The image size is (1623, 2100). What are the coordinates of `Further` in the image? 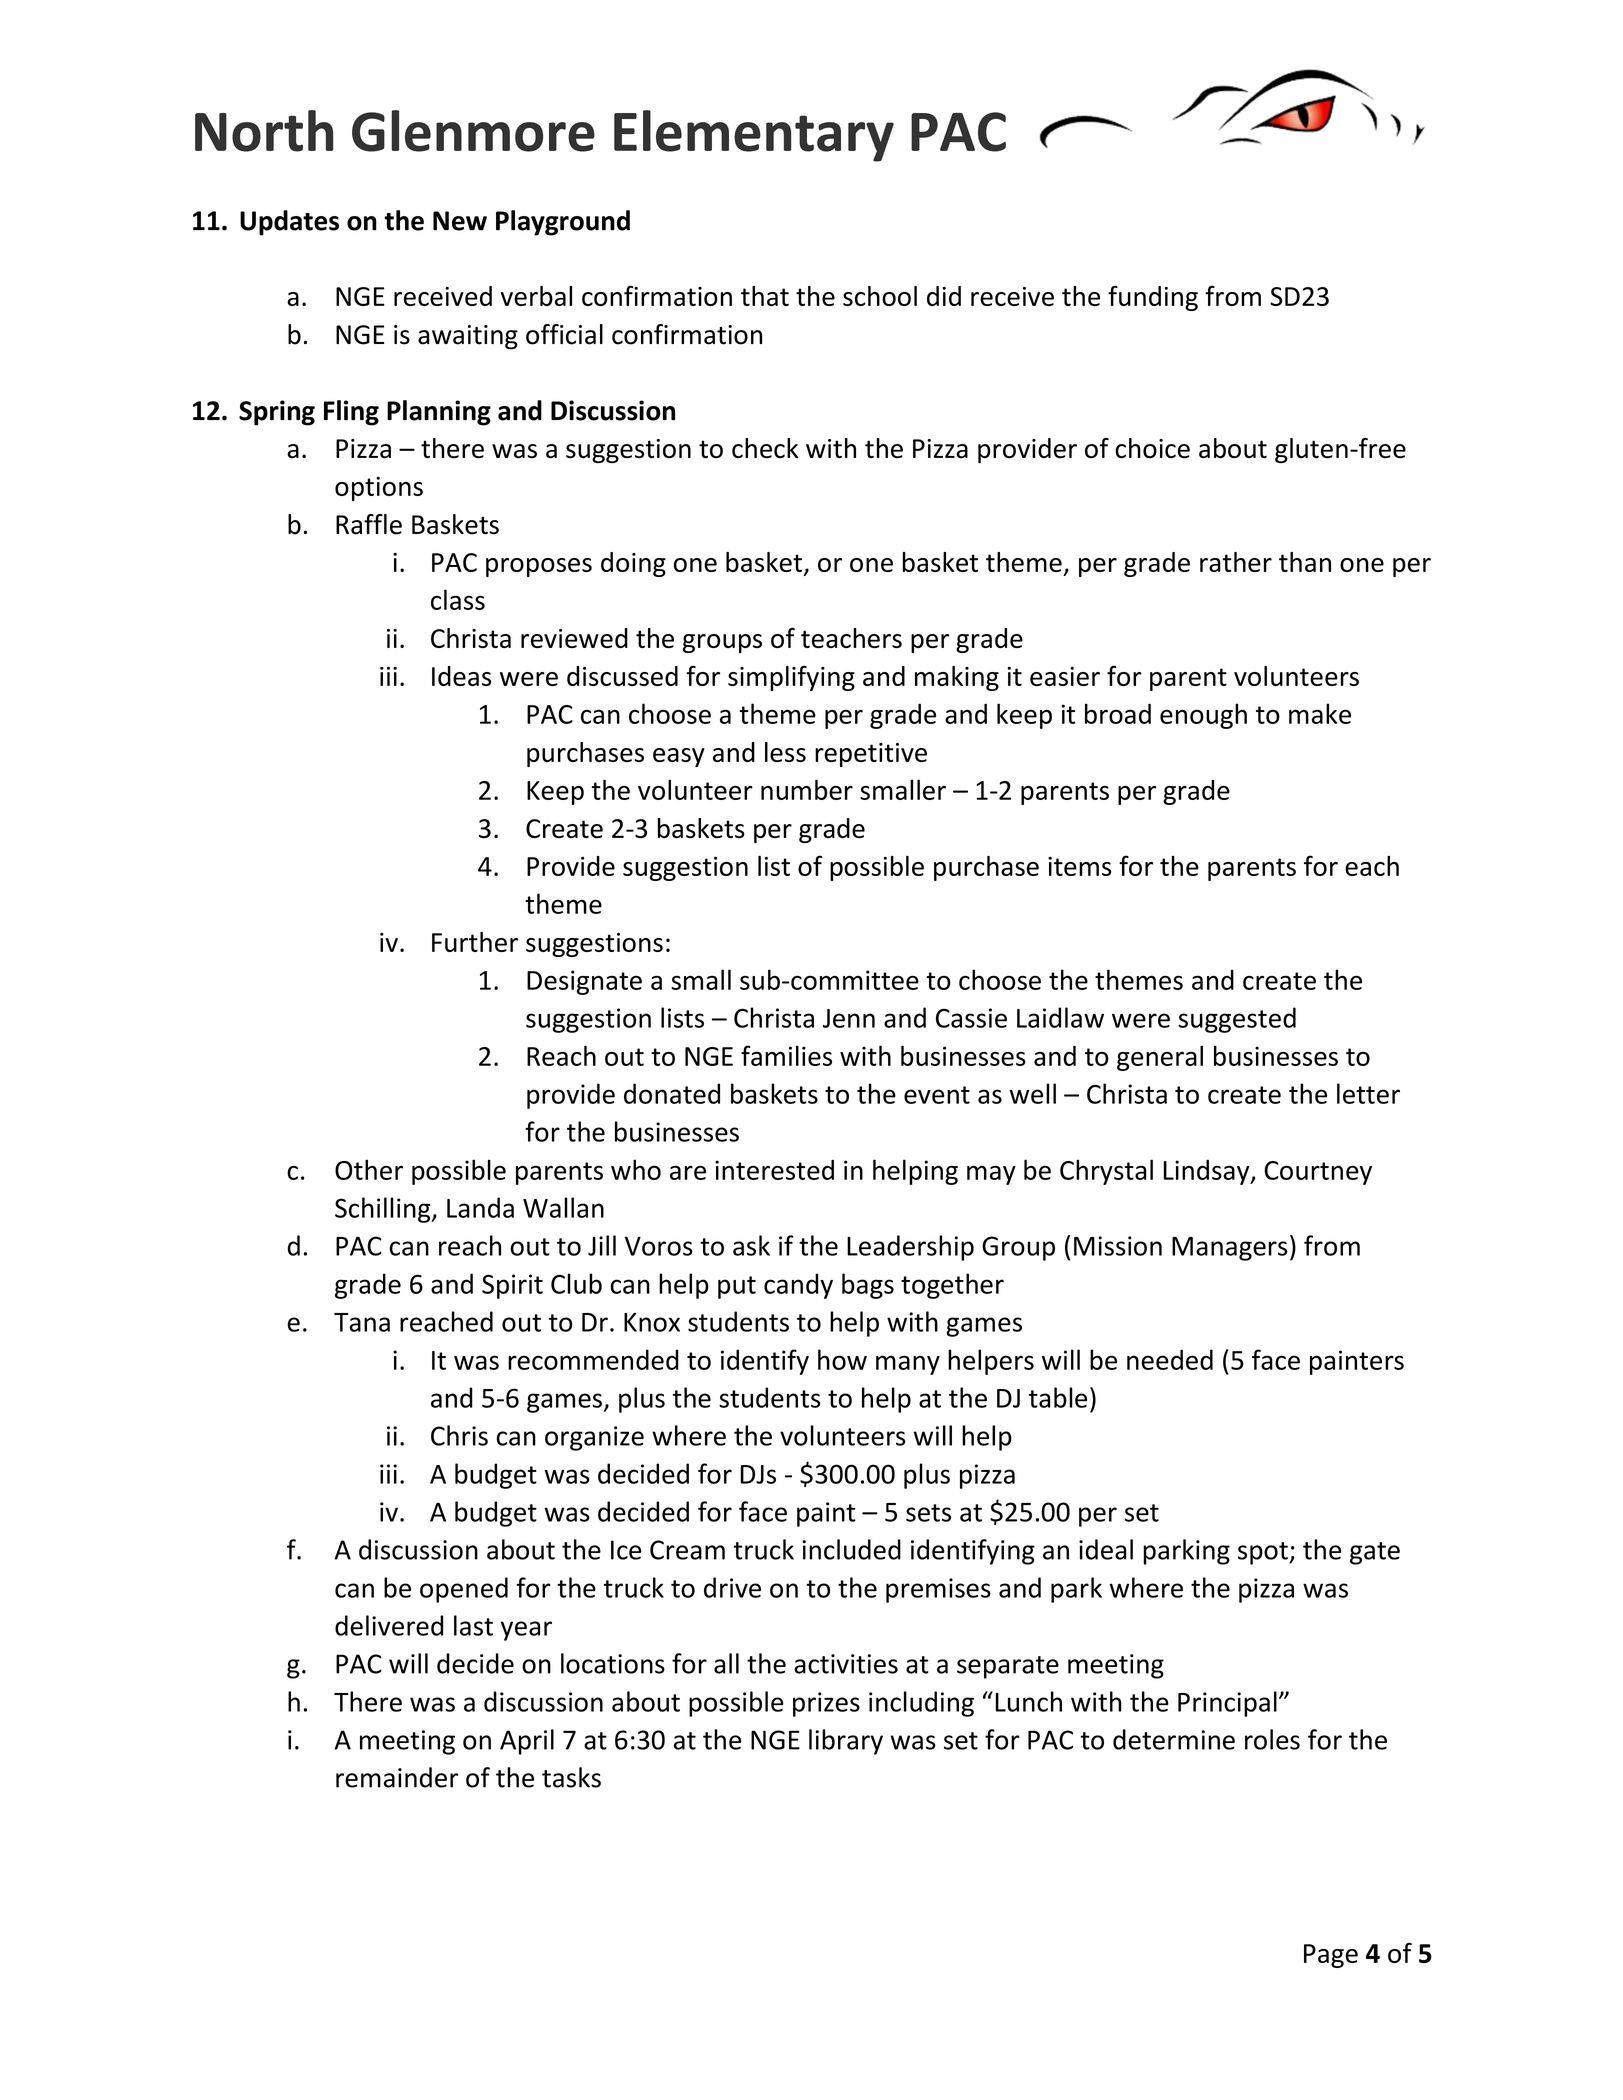 It's located at (475, 942).
